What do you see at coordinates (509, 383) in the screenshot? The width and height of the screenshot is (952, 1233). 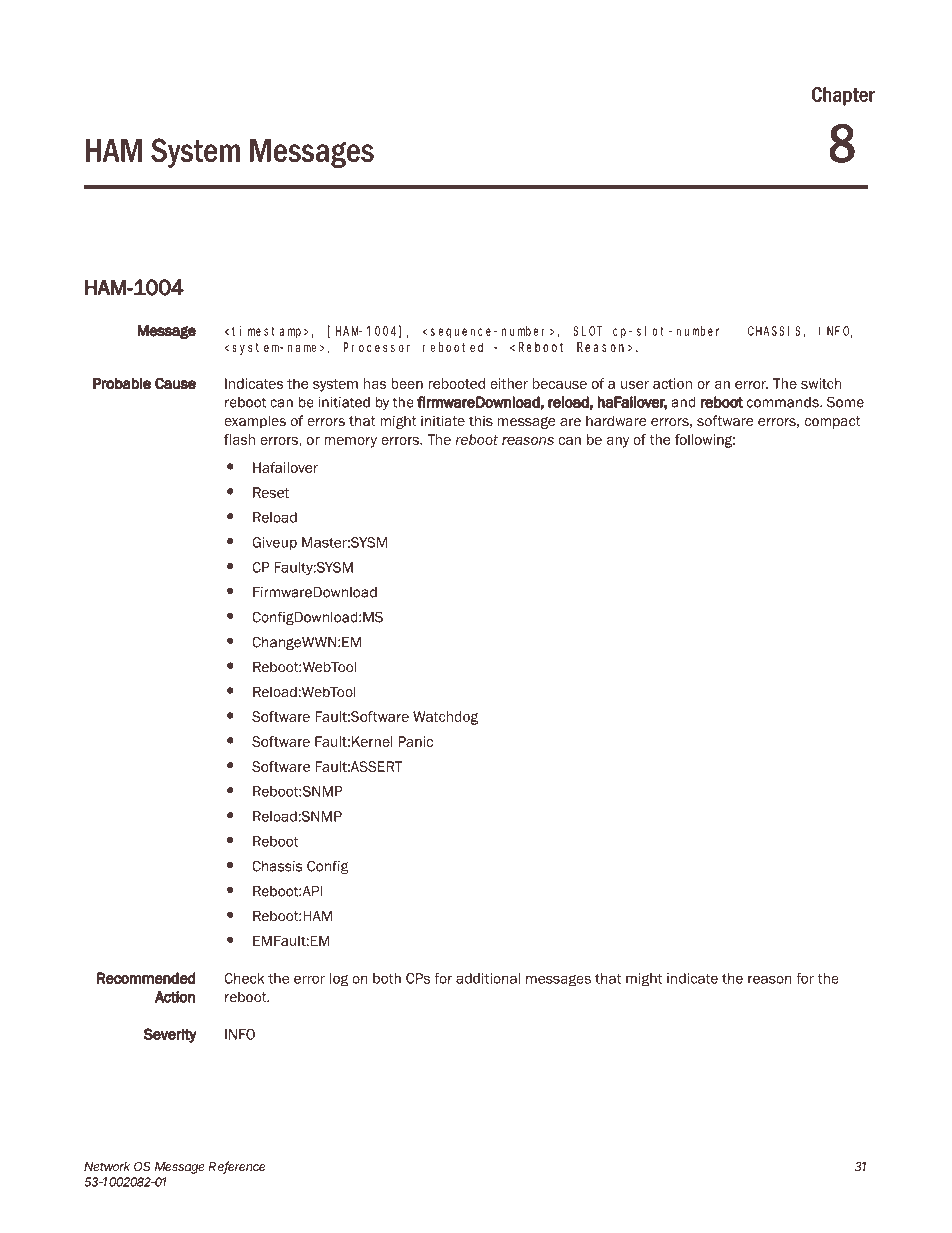 I see `either` at bounding box center [509, 383].
